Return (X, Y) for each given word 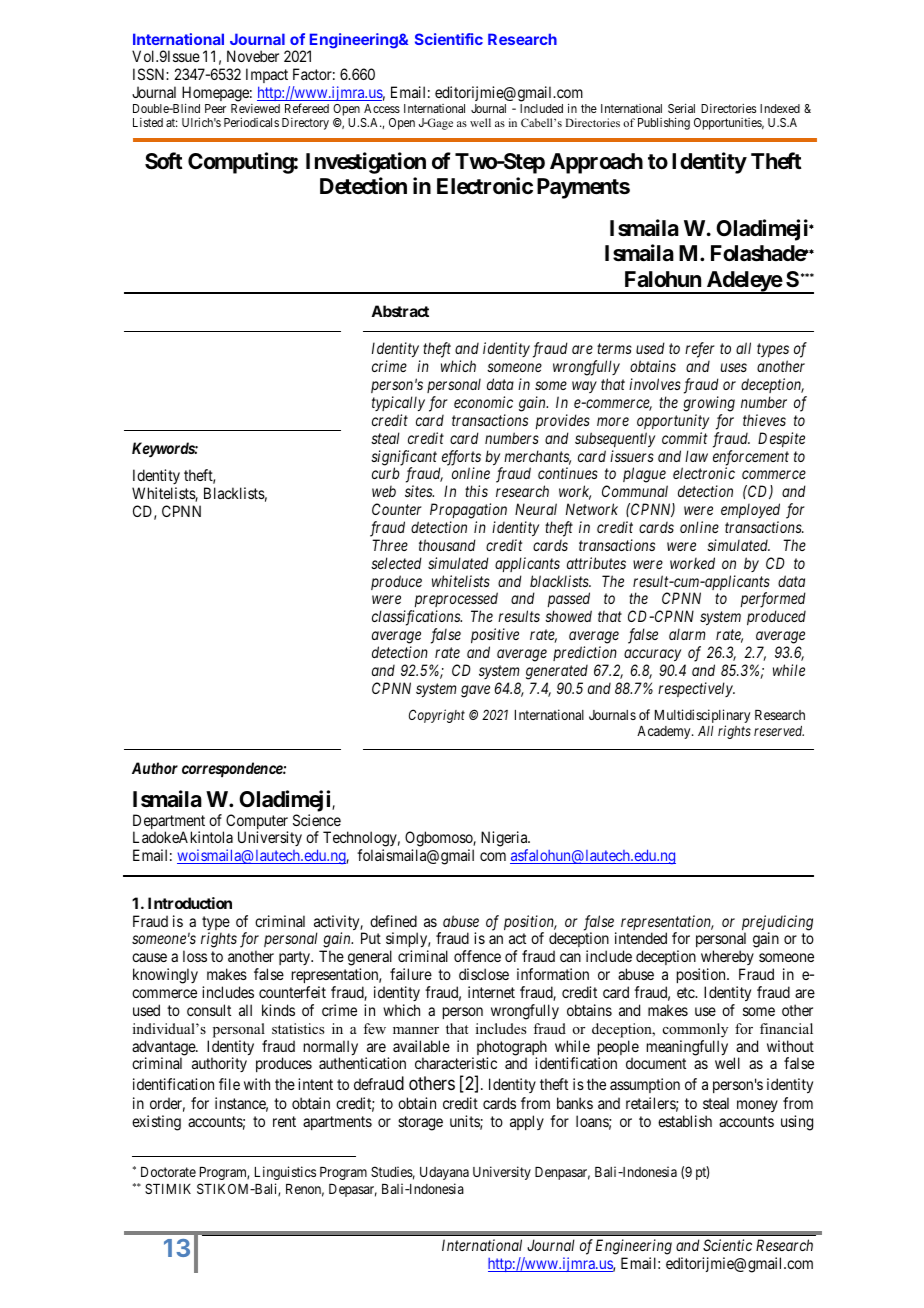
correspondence (233, 769)
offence (477, 956)
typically (398, 403)
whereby (726, 959)
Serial (681, 108)
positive (495, 635)
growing (709, 404)
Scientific (449, 39)
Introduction (190, 903)
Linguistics (285, 1173)
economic (483, 402)
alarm (687, 634)
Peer (215, 108)
